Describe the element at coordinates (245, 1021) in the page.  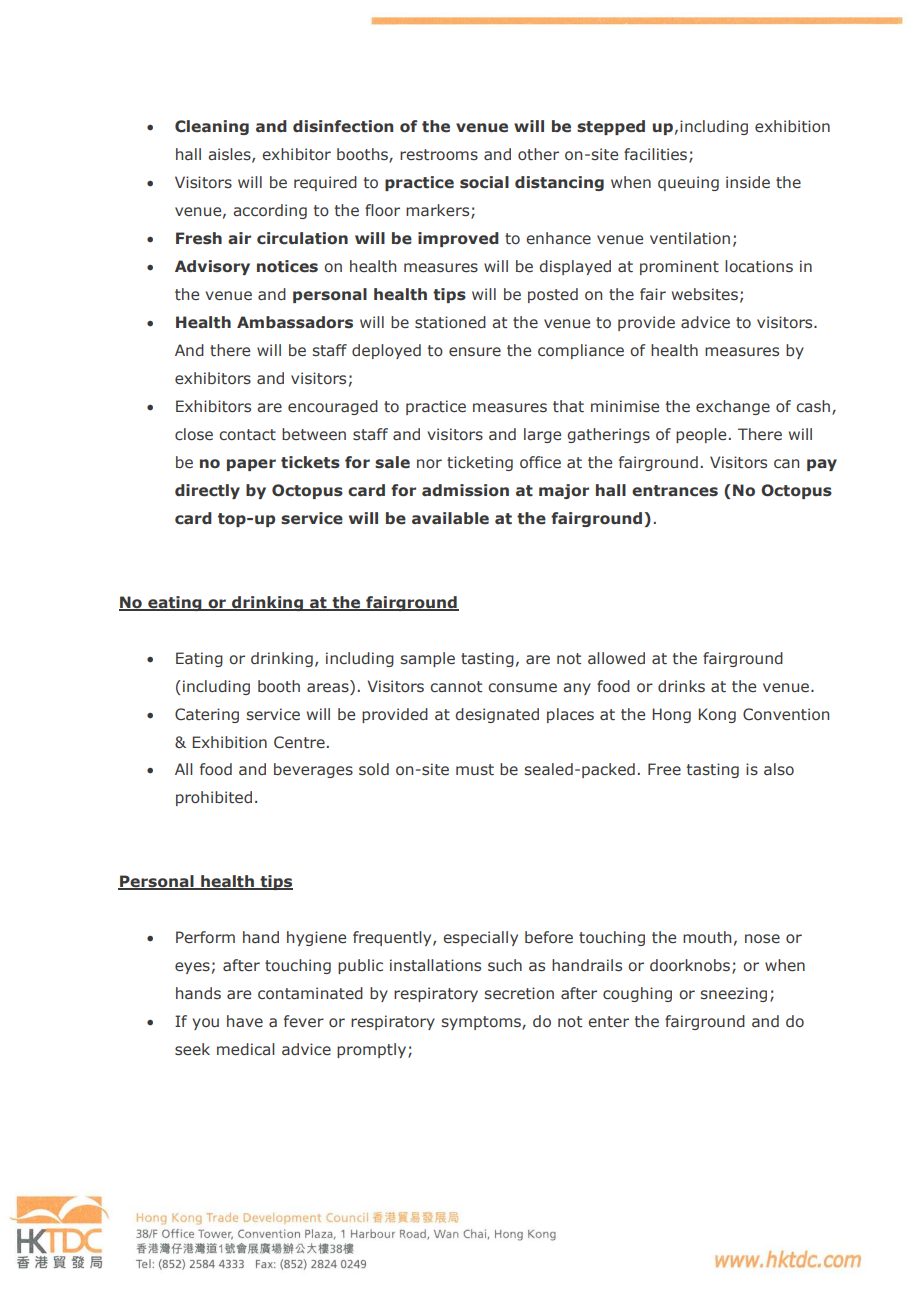
I see `have` at that location.
